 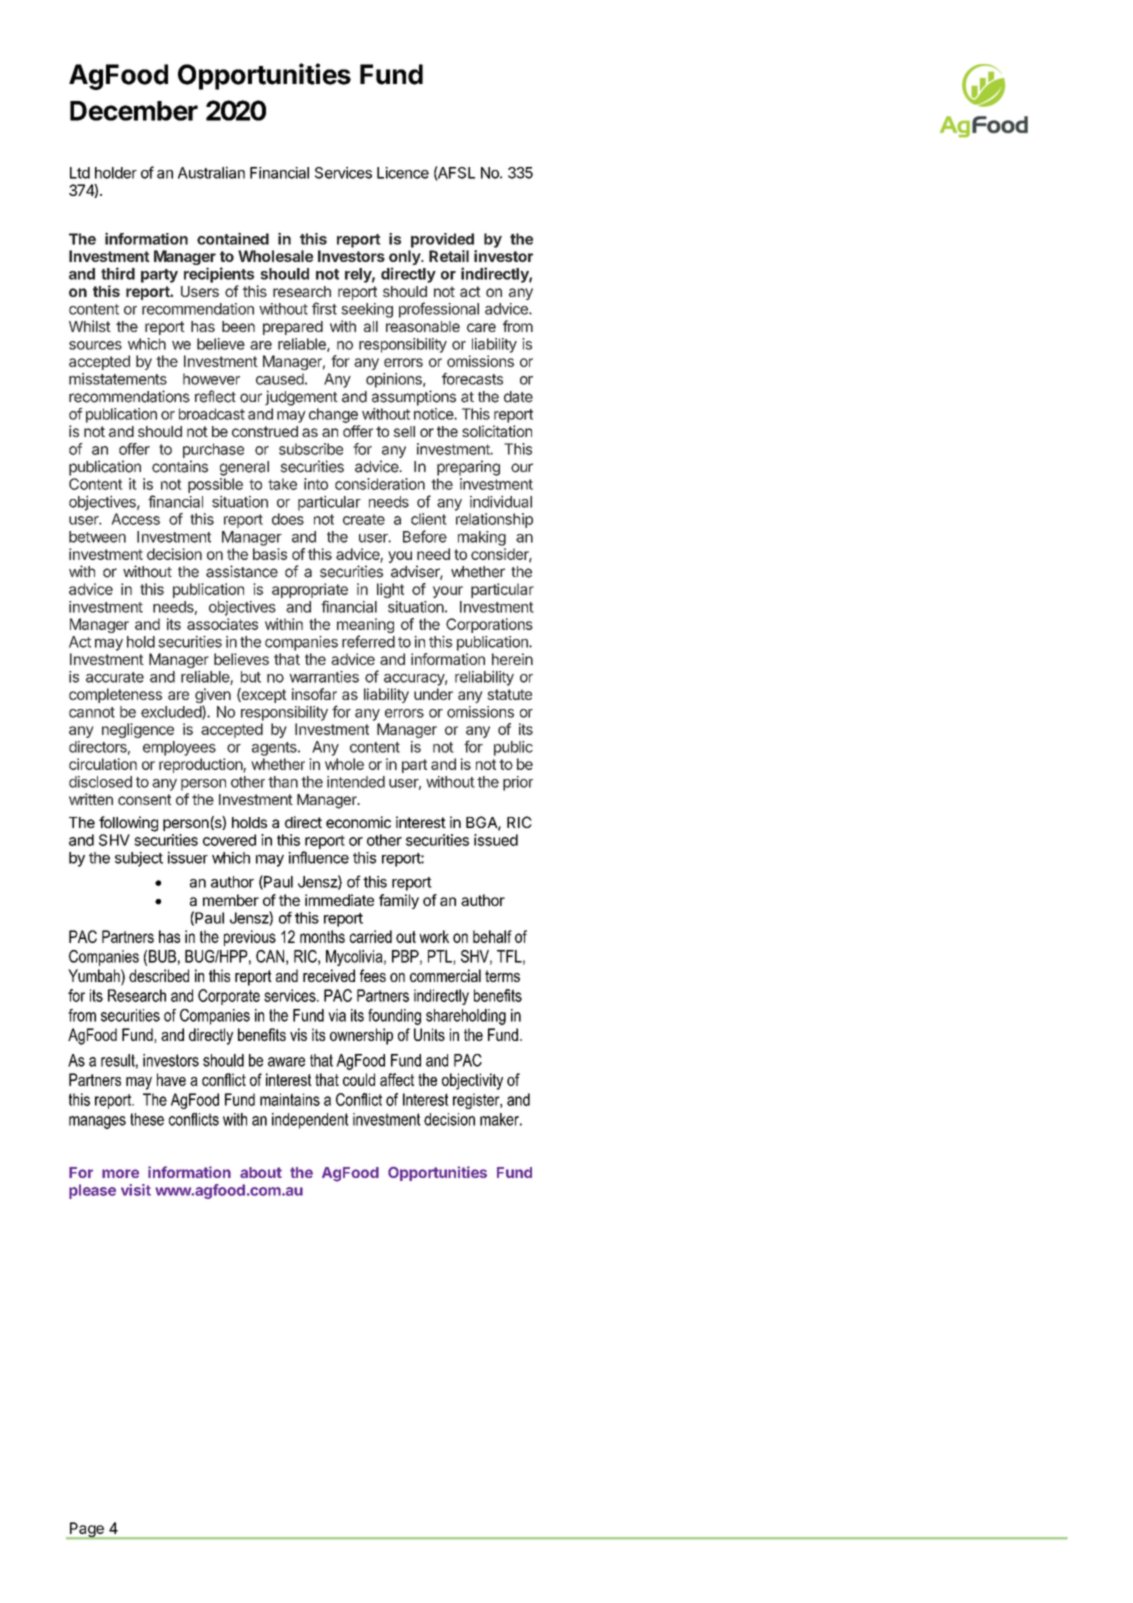 What do you see at coordinates (261, 1172) in the screenshot?
I see `about` at bounding box center [261, 1172].
